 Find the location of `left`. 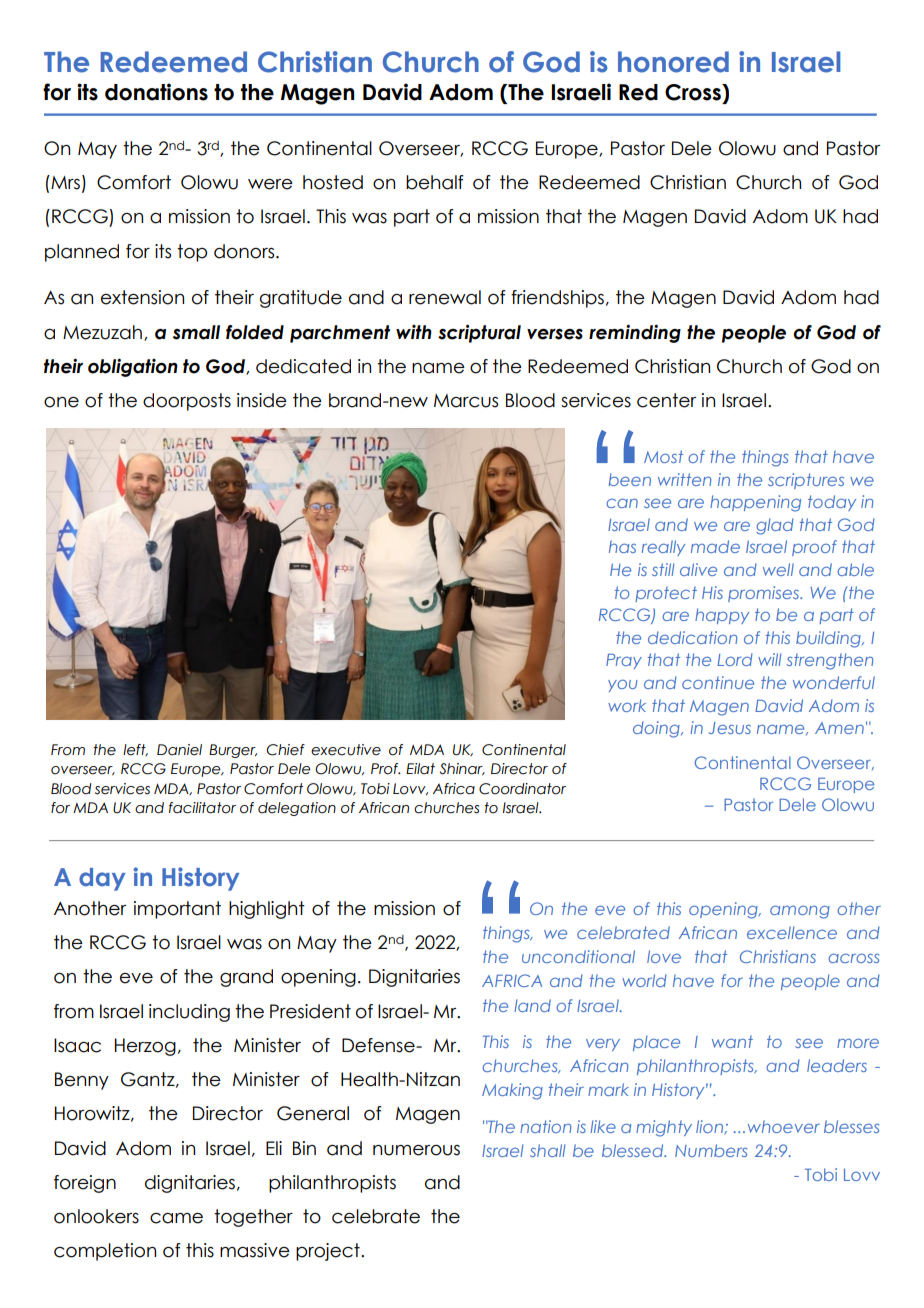

left is located at coordinates (135, 750).
